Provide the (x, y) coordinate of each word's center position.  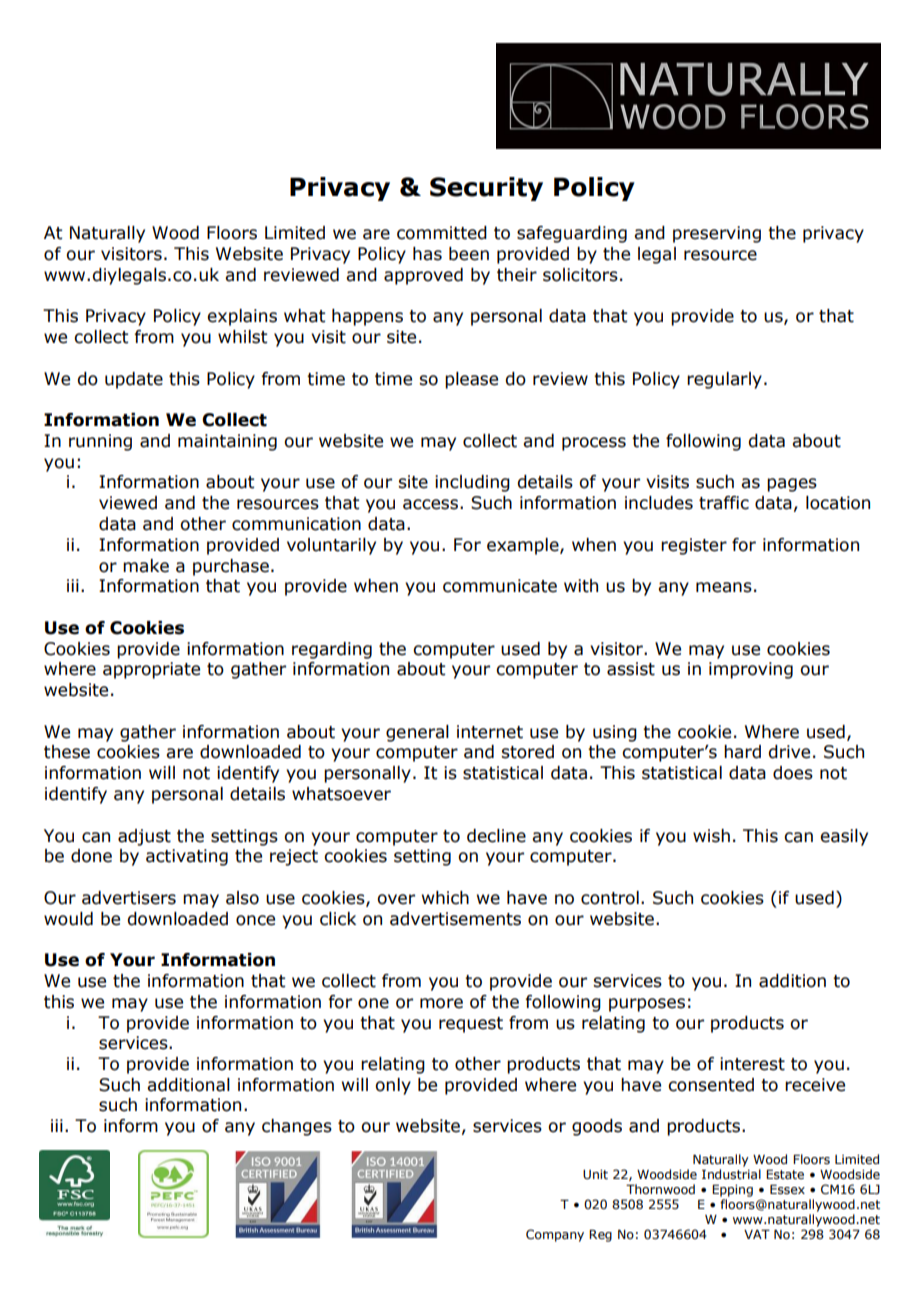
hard (742, 752)
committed (442, 233)
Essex (787, 1189)
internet (490, 732)
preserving (717, 234)
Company (555, 1235)
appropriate (151, 670)
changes (297, 1127)
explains (242, 317)
